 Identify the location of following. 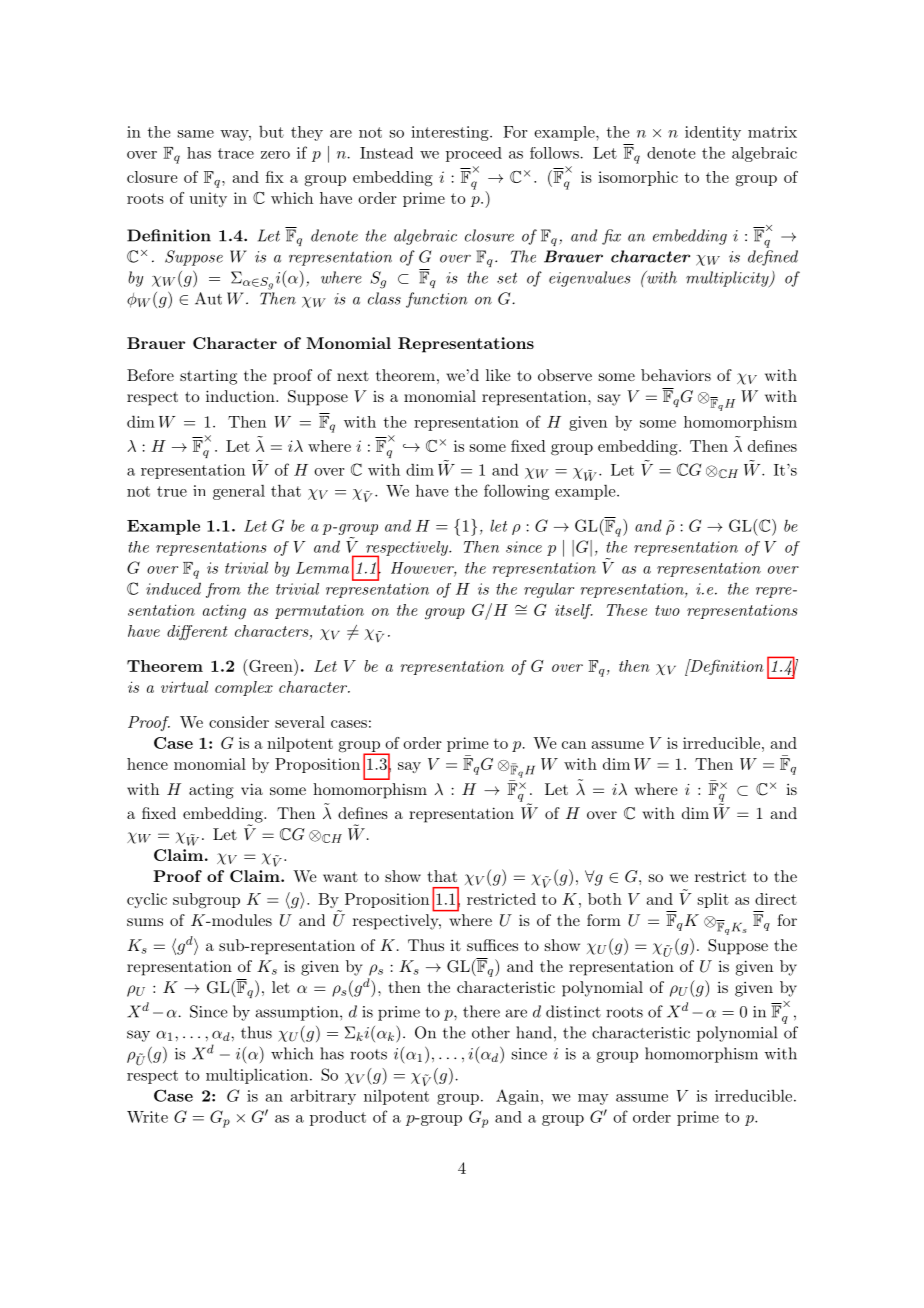
(516, 492).
